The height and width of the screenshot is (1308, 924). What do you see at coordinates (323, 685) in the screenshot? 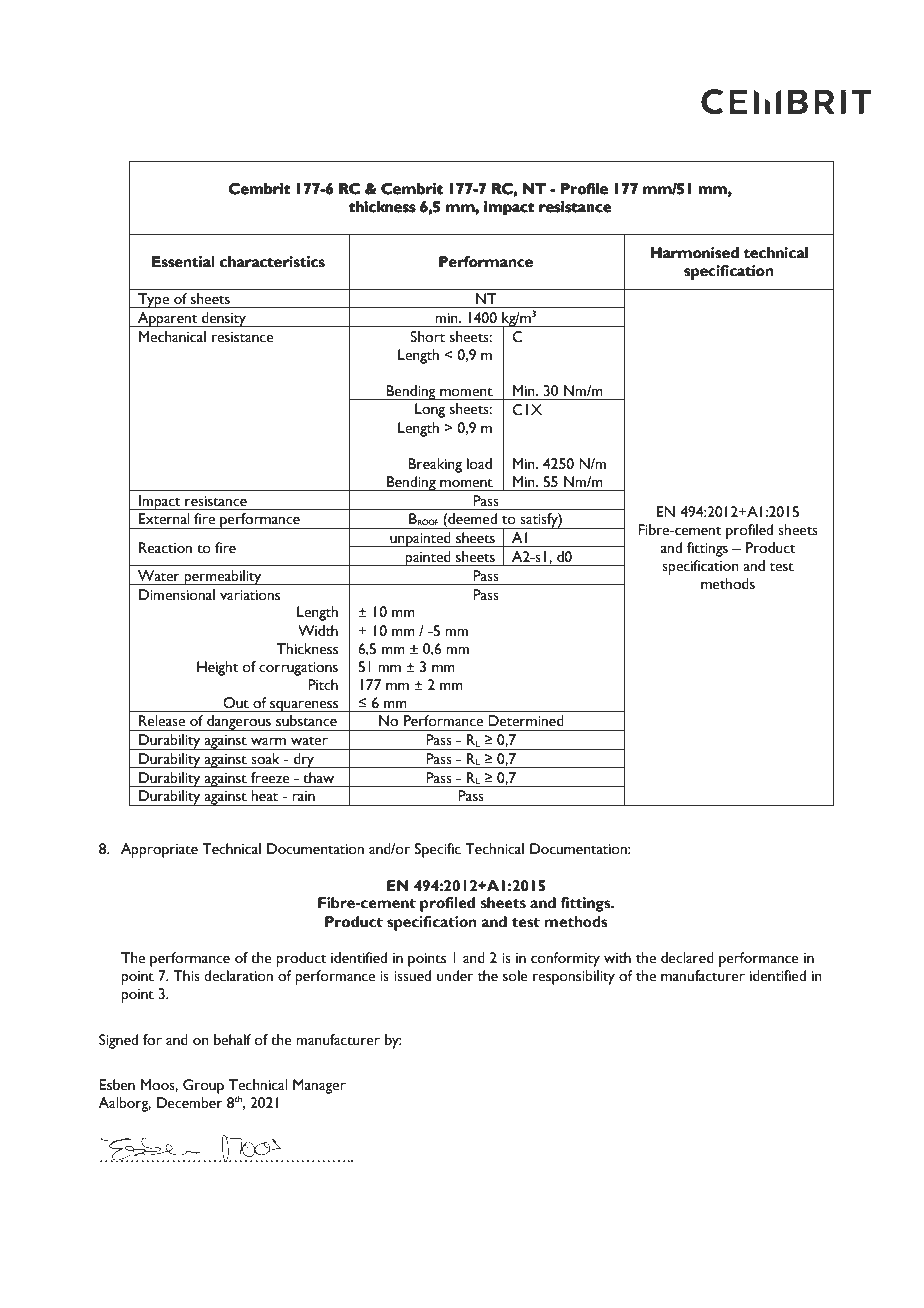
I see `Pitch` at bounding box center [323, 685].
